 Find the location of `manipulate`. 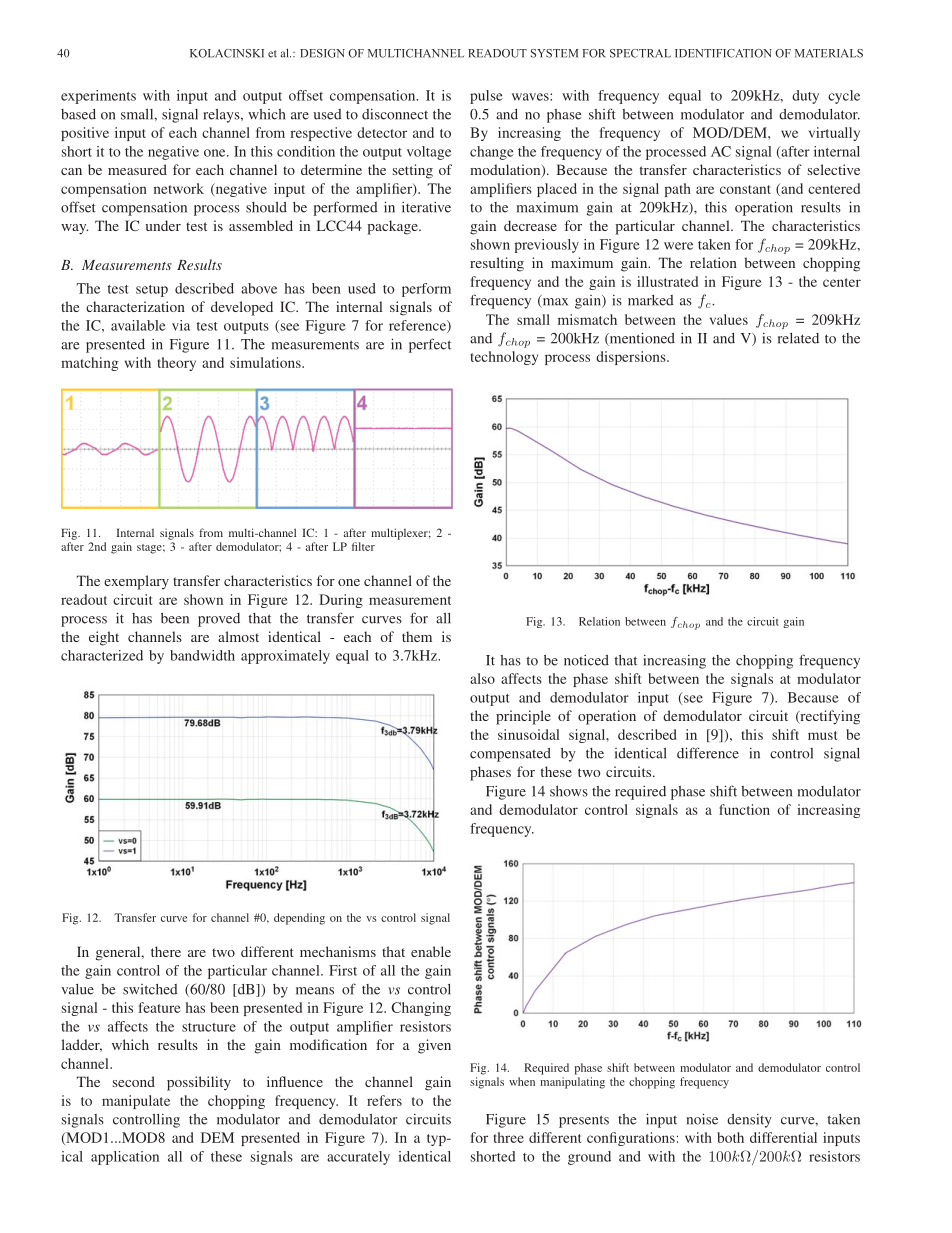

manipulate is located at coordinates (136, 1102).
